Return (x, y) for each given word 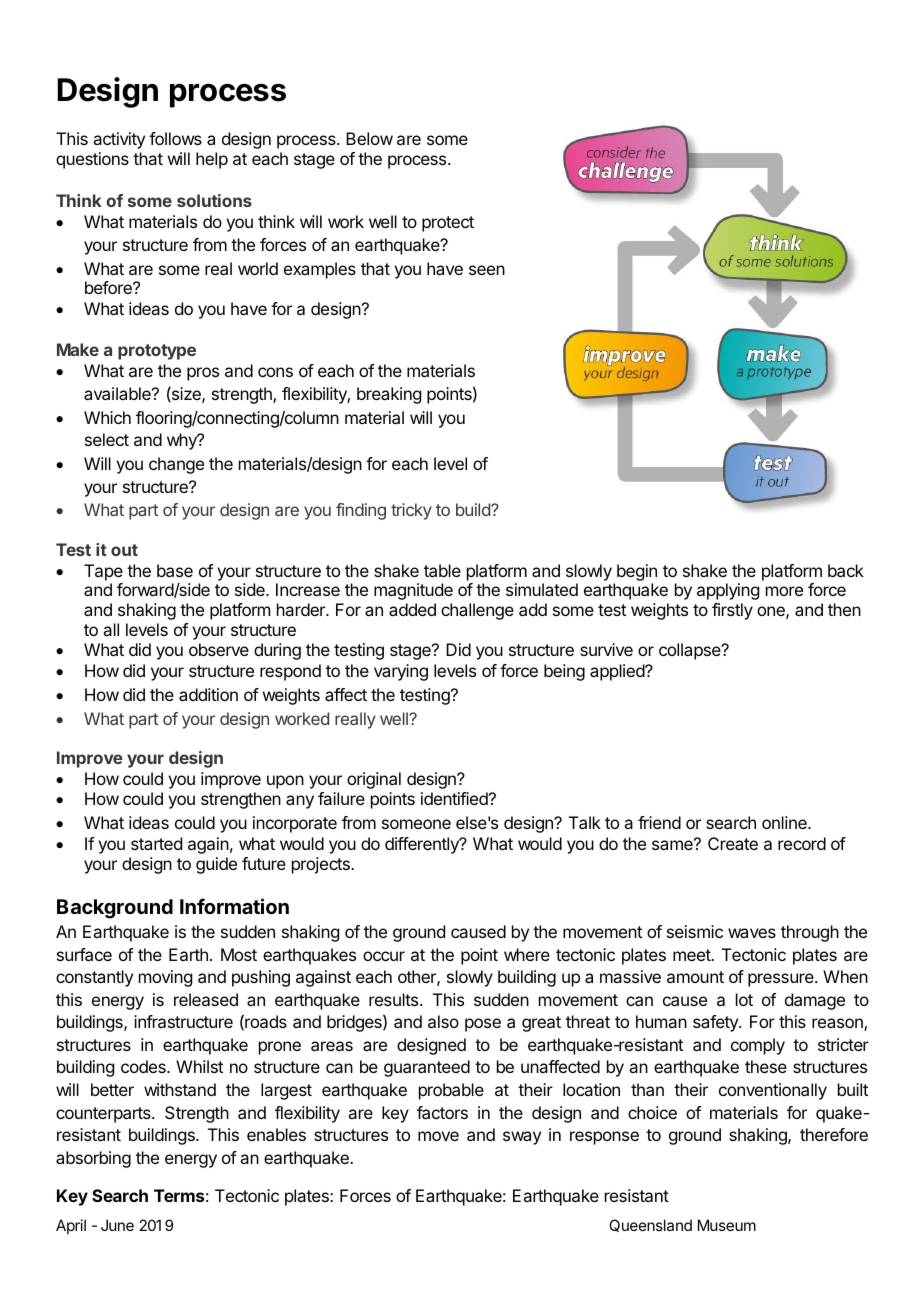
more (784, 591)
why (183, 441)
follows (175, 138)
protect (448, 224)
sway (522, 1138)
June (117, 1225)
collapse (691, 651)
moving (165, 978)
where (527, 954)
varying (401, 672)
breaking (389, 395)
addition (208, 694)
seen (487, 270)
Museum (727, 1225)
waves (752, 933)
